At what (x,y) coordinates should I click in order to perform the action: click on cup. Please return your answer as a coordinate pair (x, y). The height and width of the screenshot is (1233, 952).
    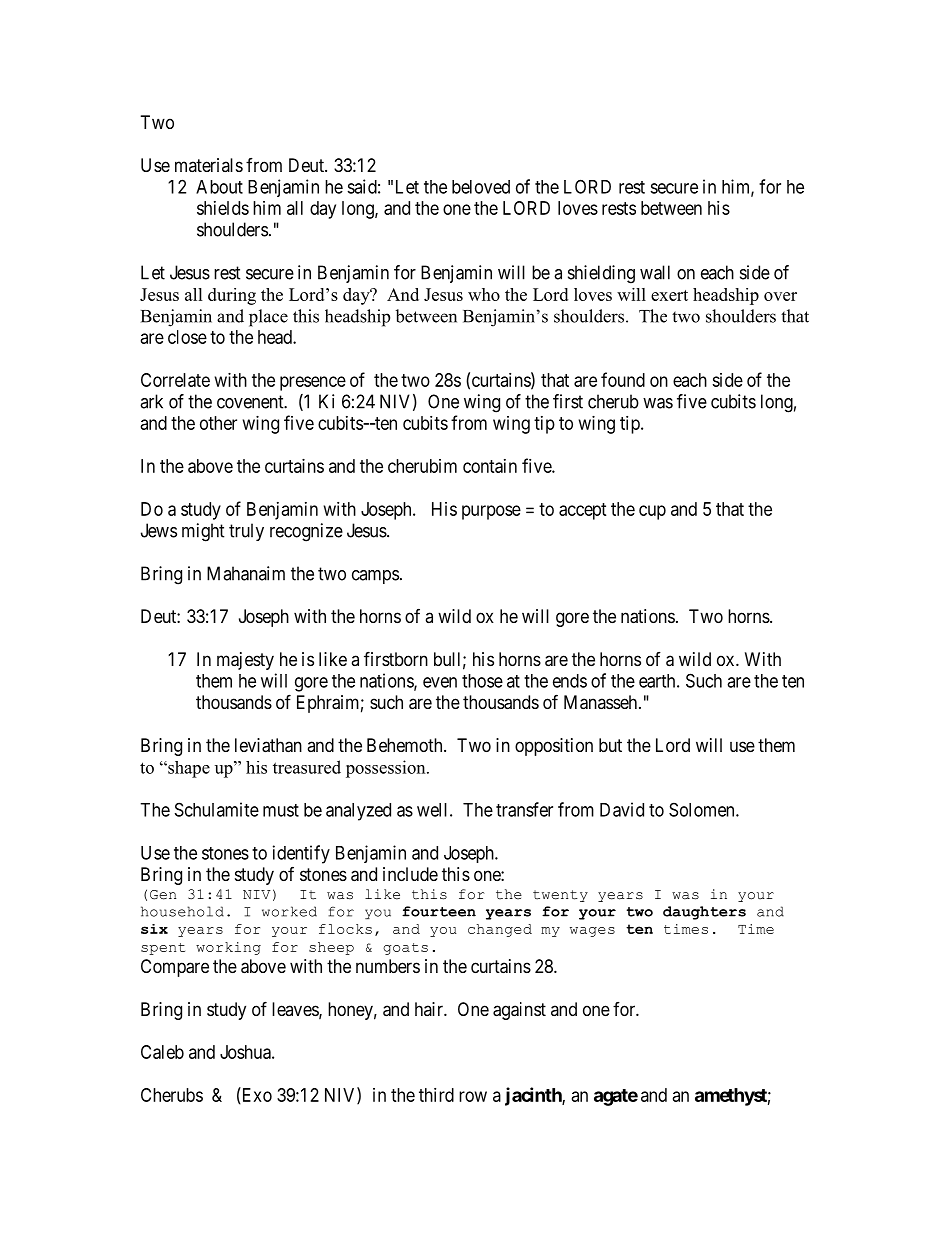
    Looking at the image, I should click on (652, 512).
